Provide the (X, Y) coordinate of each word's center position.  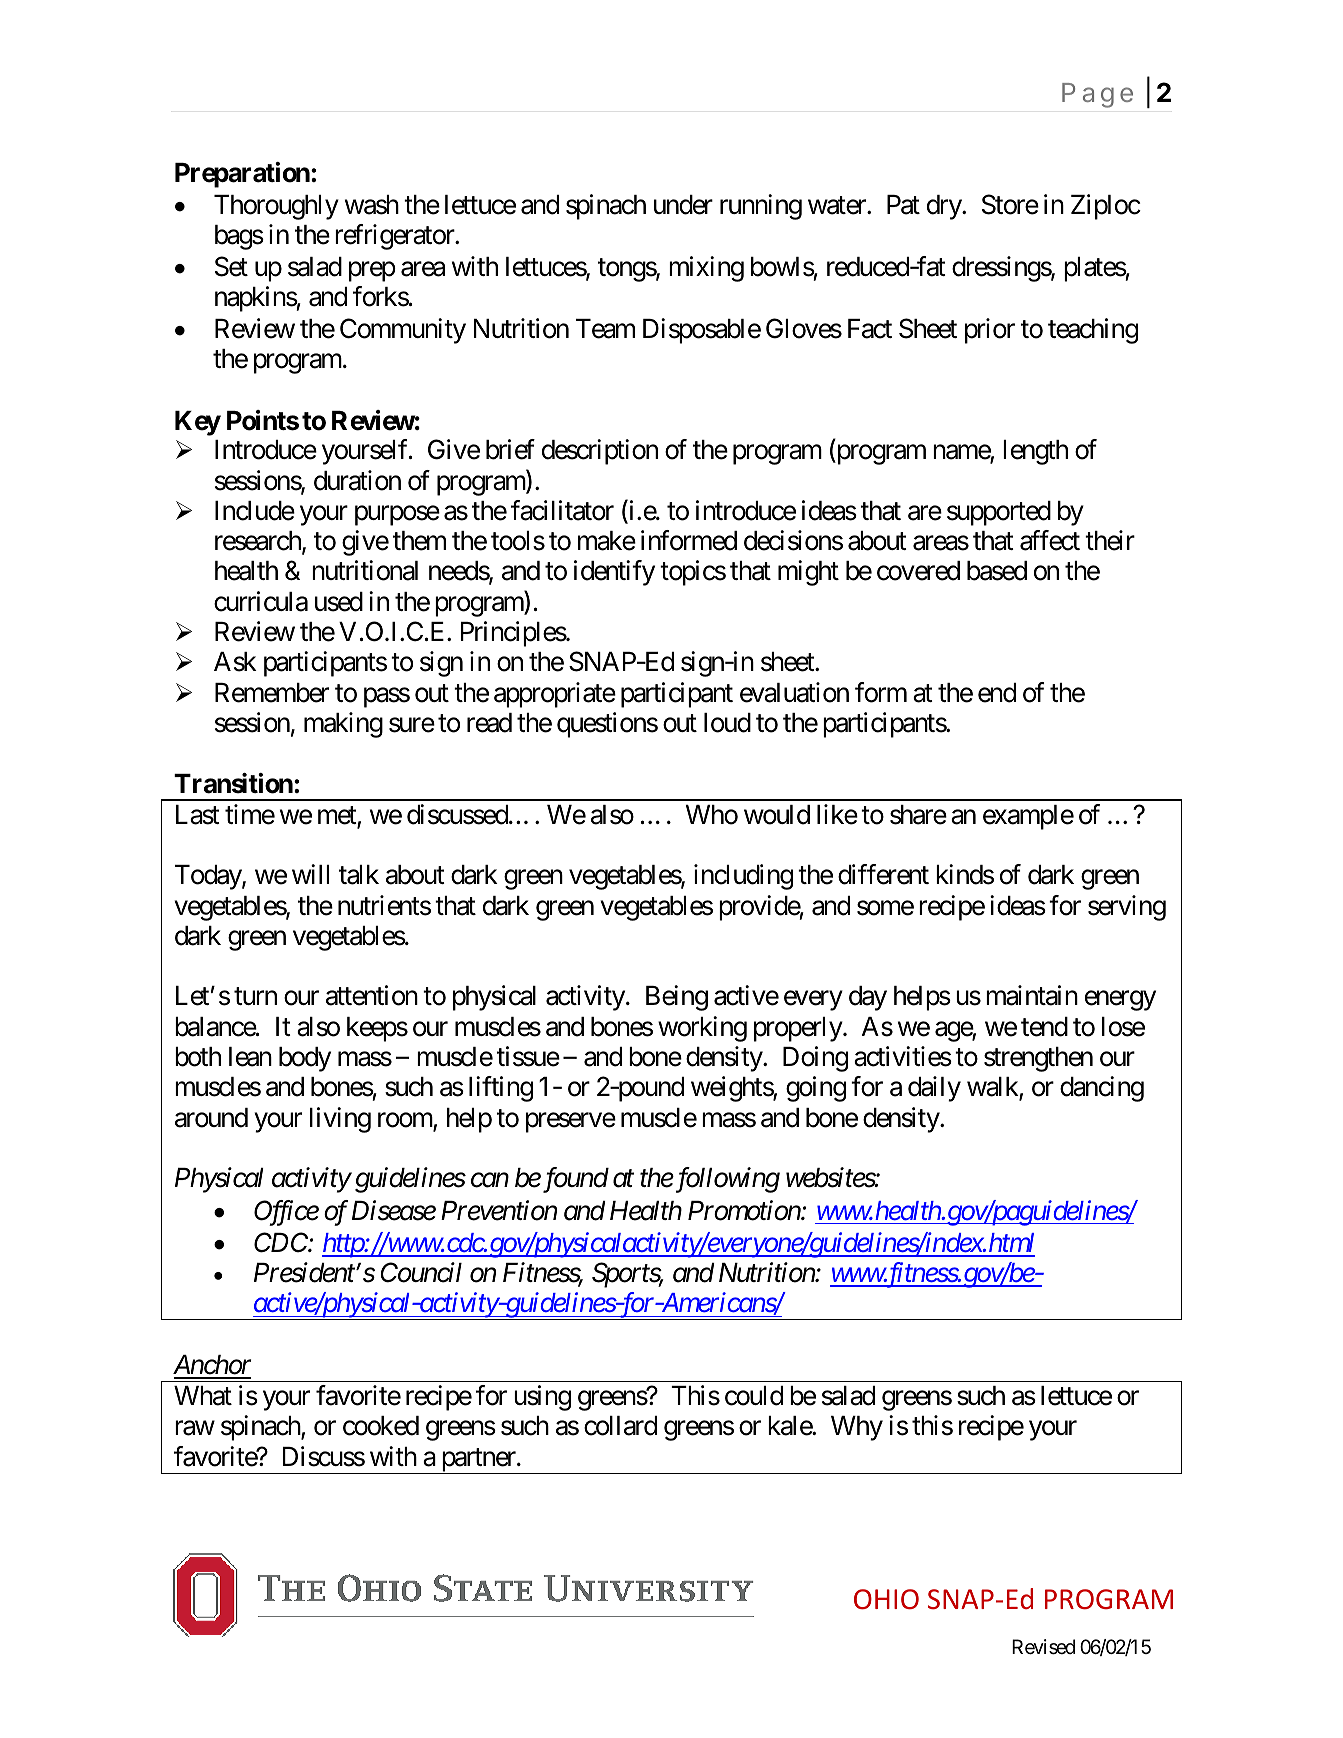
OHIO (886, 1599)
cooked (381, 1426)
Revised (1043, 1647)
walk (993, 1088)
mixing (706, 269)
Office (286, 1213)
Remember (272, 693)
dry (945, 207)
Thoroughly (276, 207)
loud (727, 723)
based (997, 571)
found (574, 1180)
